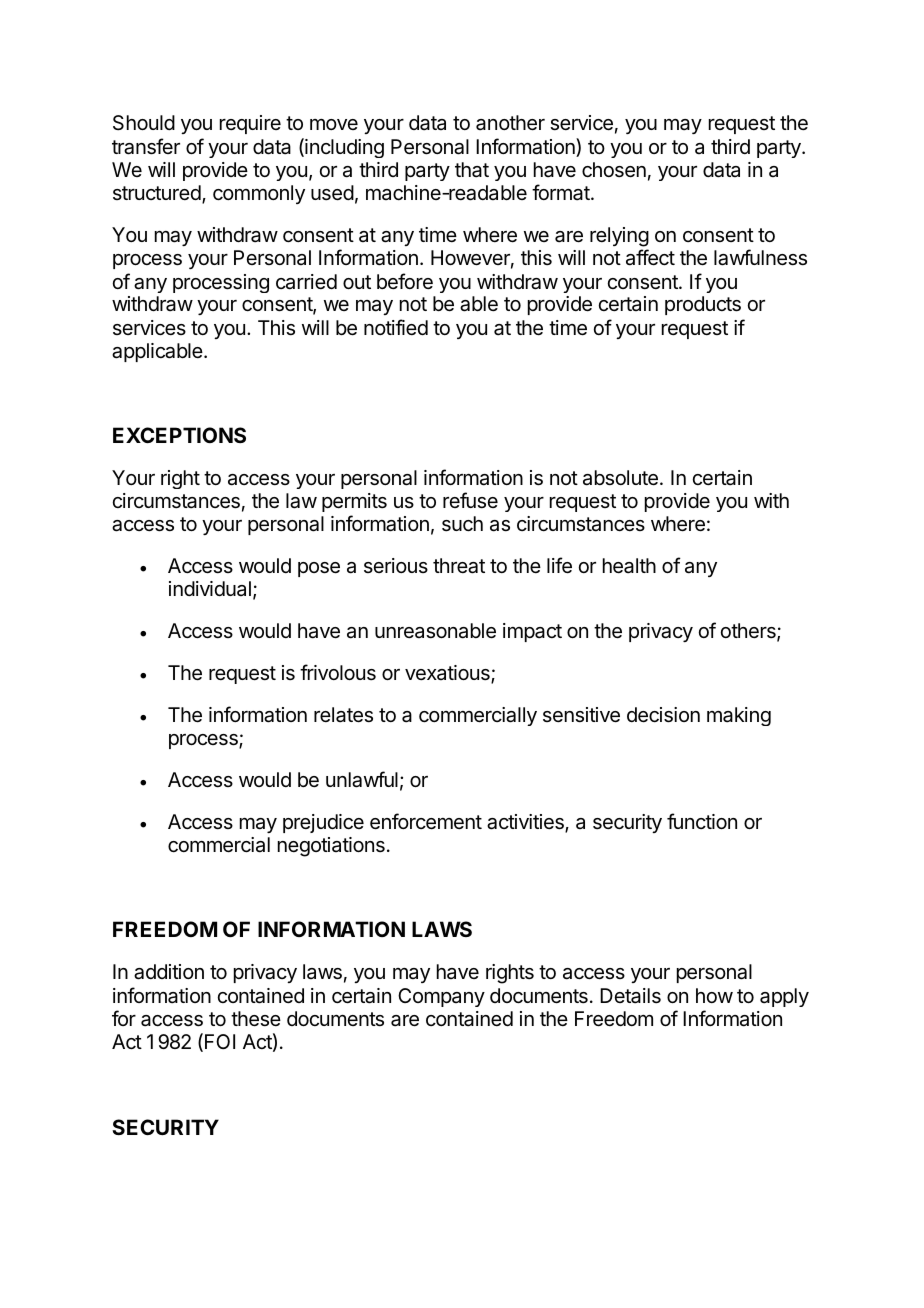 Image resolution: width=924 pixels, height=1308 pixels. I want to click on that, so click(472, 170).
